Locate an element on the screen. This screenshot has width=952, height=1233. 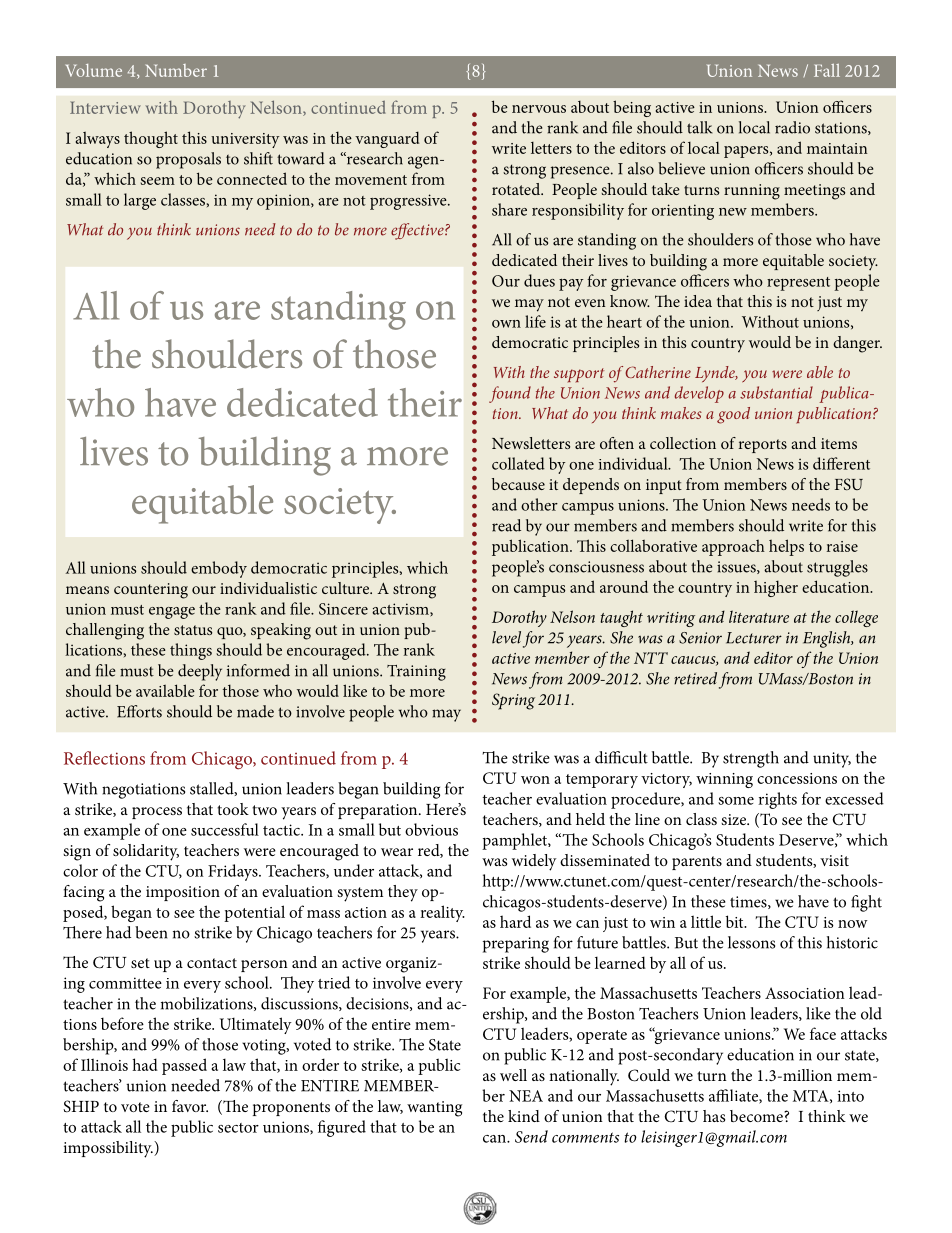
Number is located at coordinates (176, 70).
